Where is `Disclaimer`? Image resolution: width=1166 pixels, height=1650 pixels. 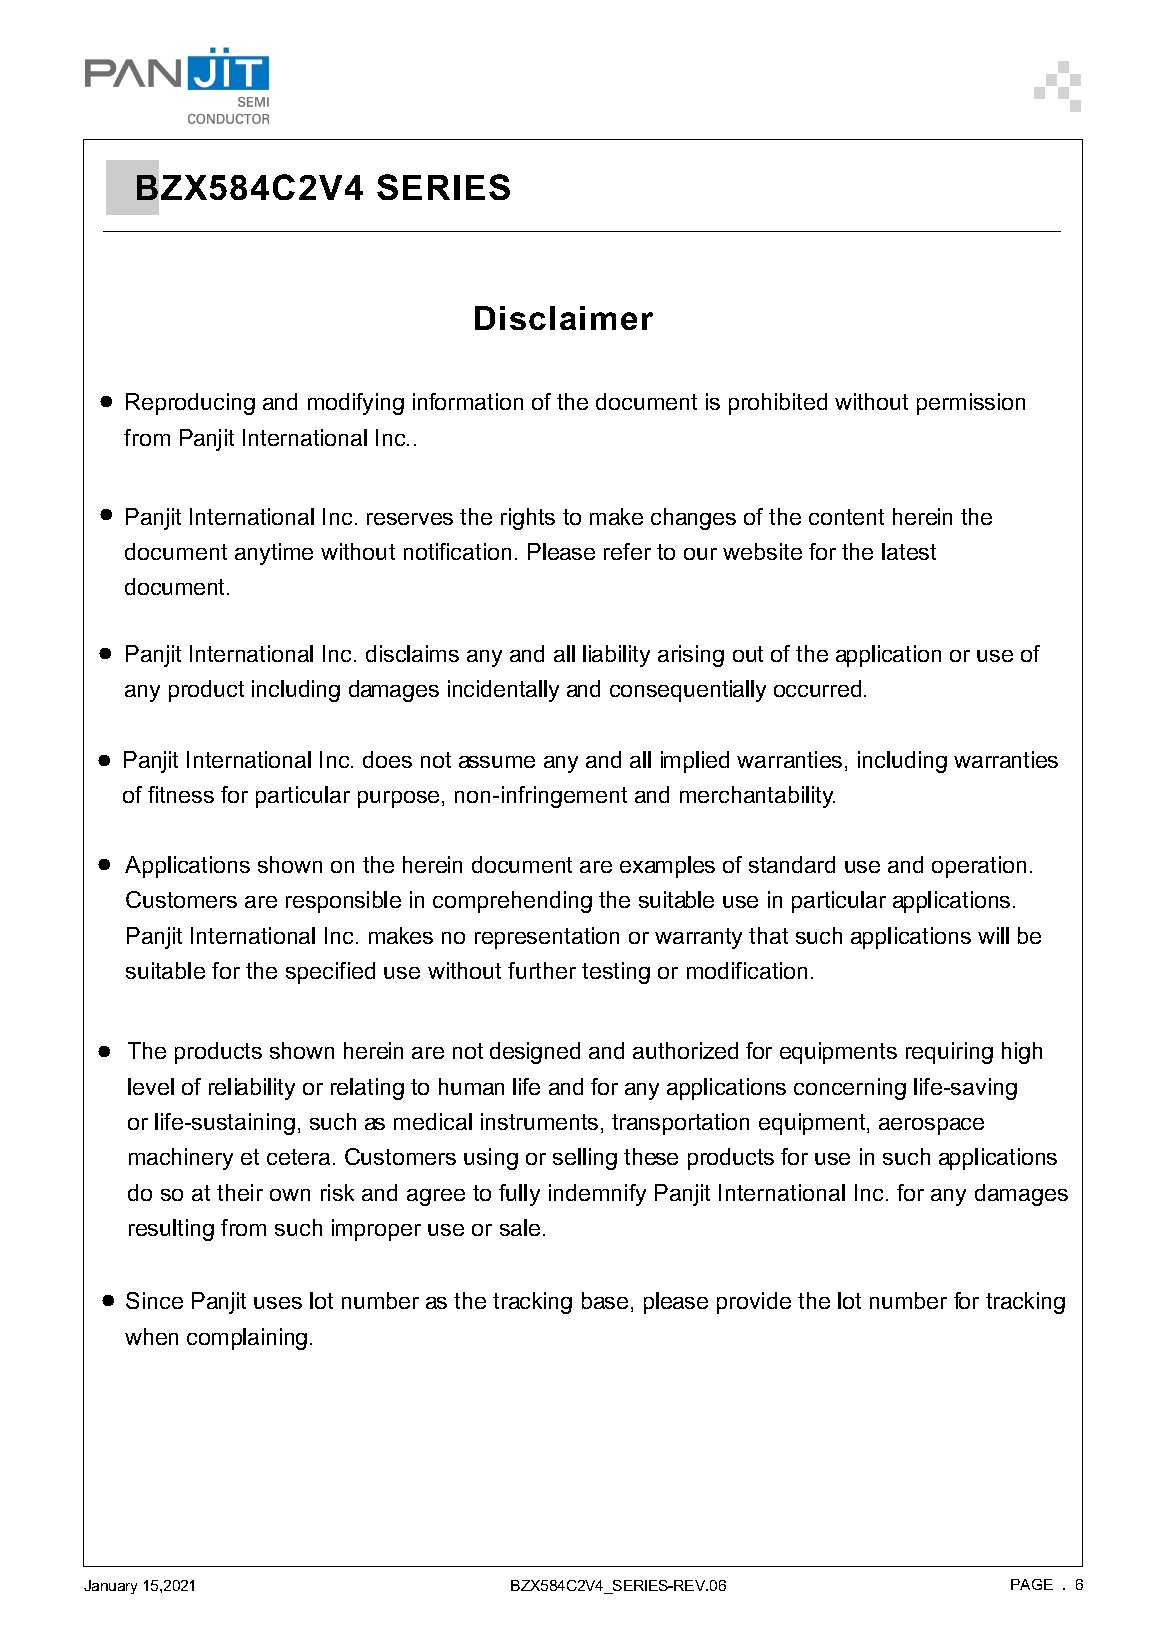 Disclaimer is located at coordinates (564, 318).
